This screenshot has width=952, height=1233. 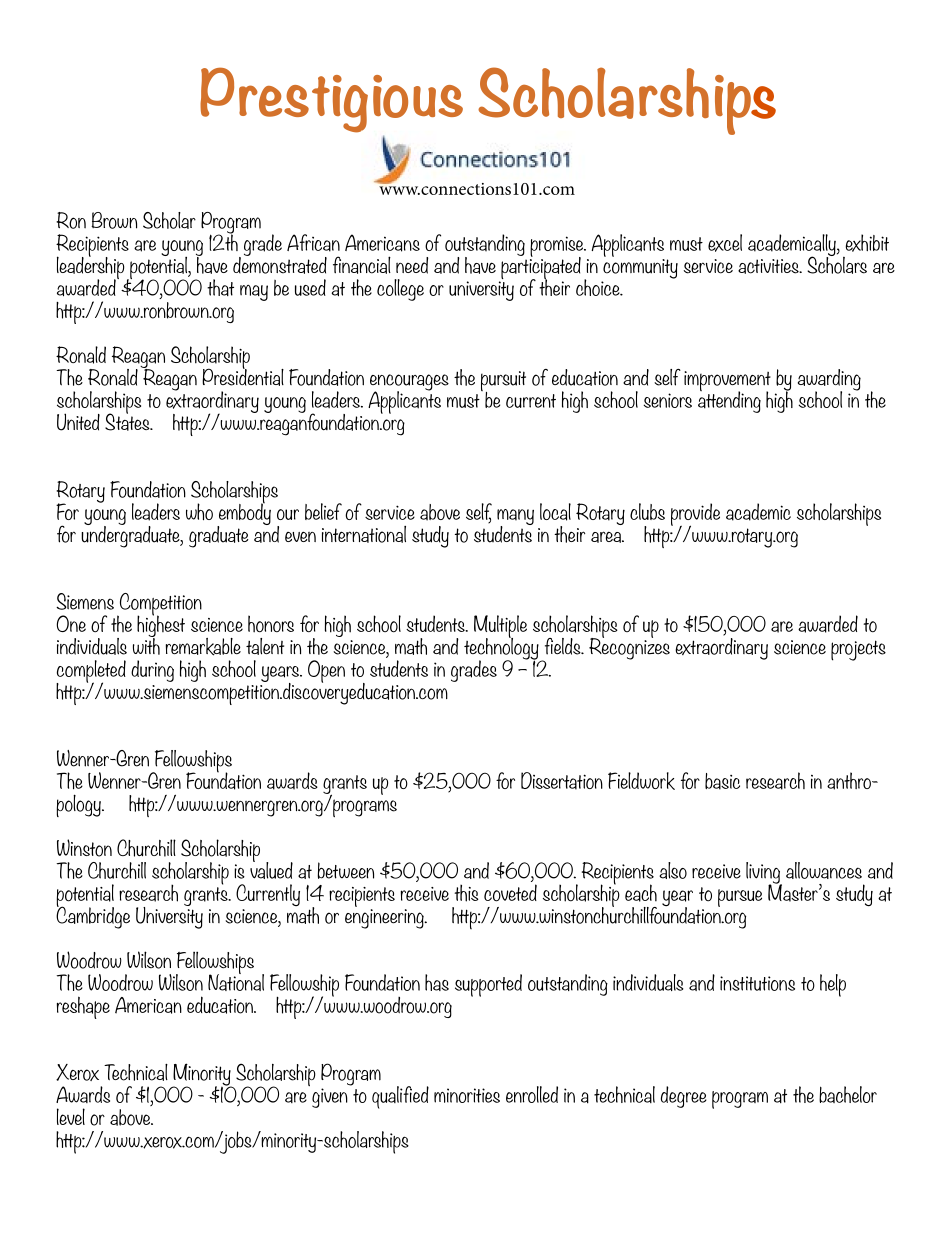 What do you see at coordinates (727, 382) in the screenshot?
I see `improvement` at bounding box center [727, 382].
